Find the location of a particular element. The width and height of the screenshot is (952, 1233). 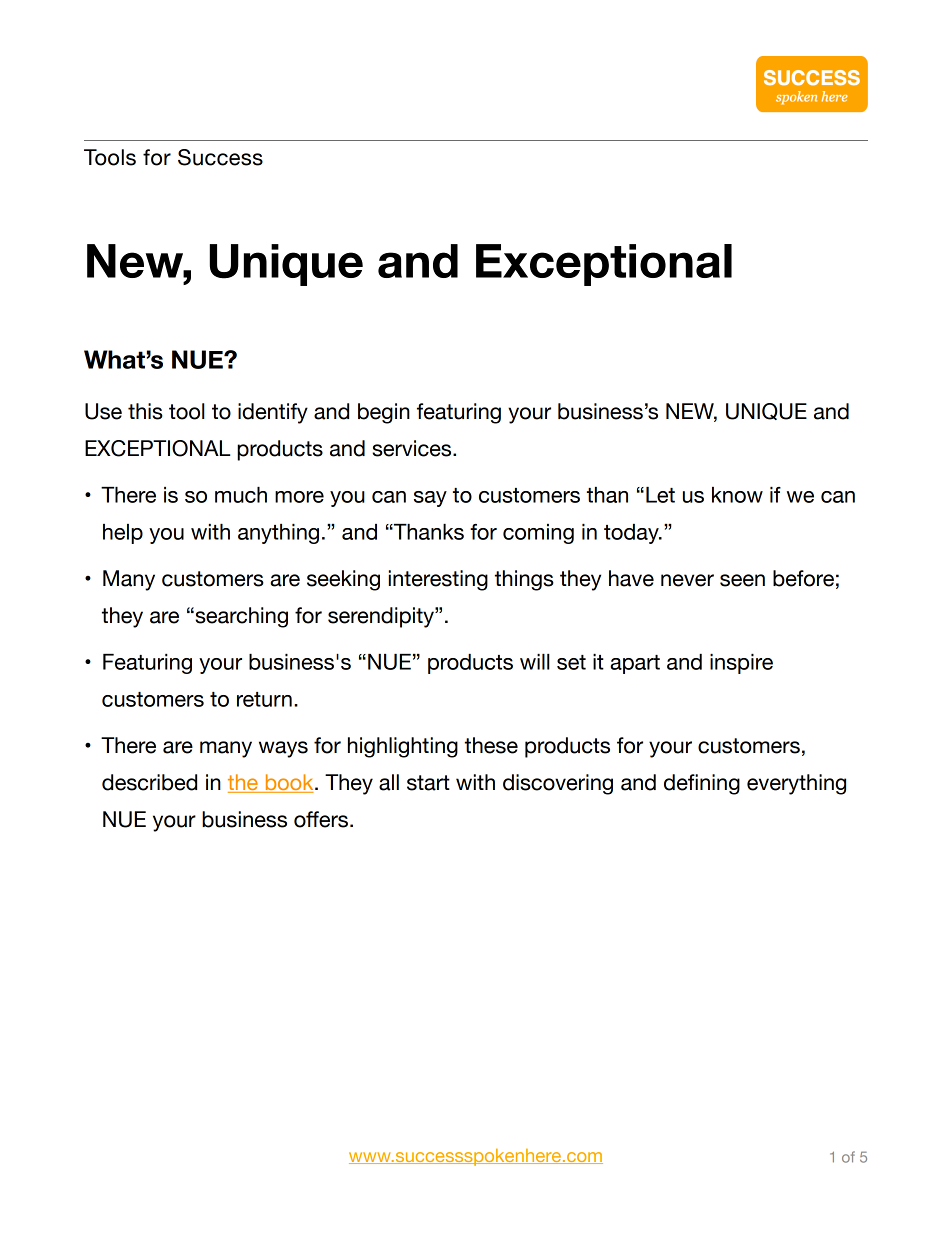

begin is located at coordinates (384, 413).
